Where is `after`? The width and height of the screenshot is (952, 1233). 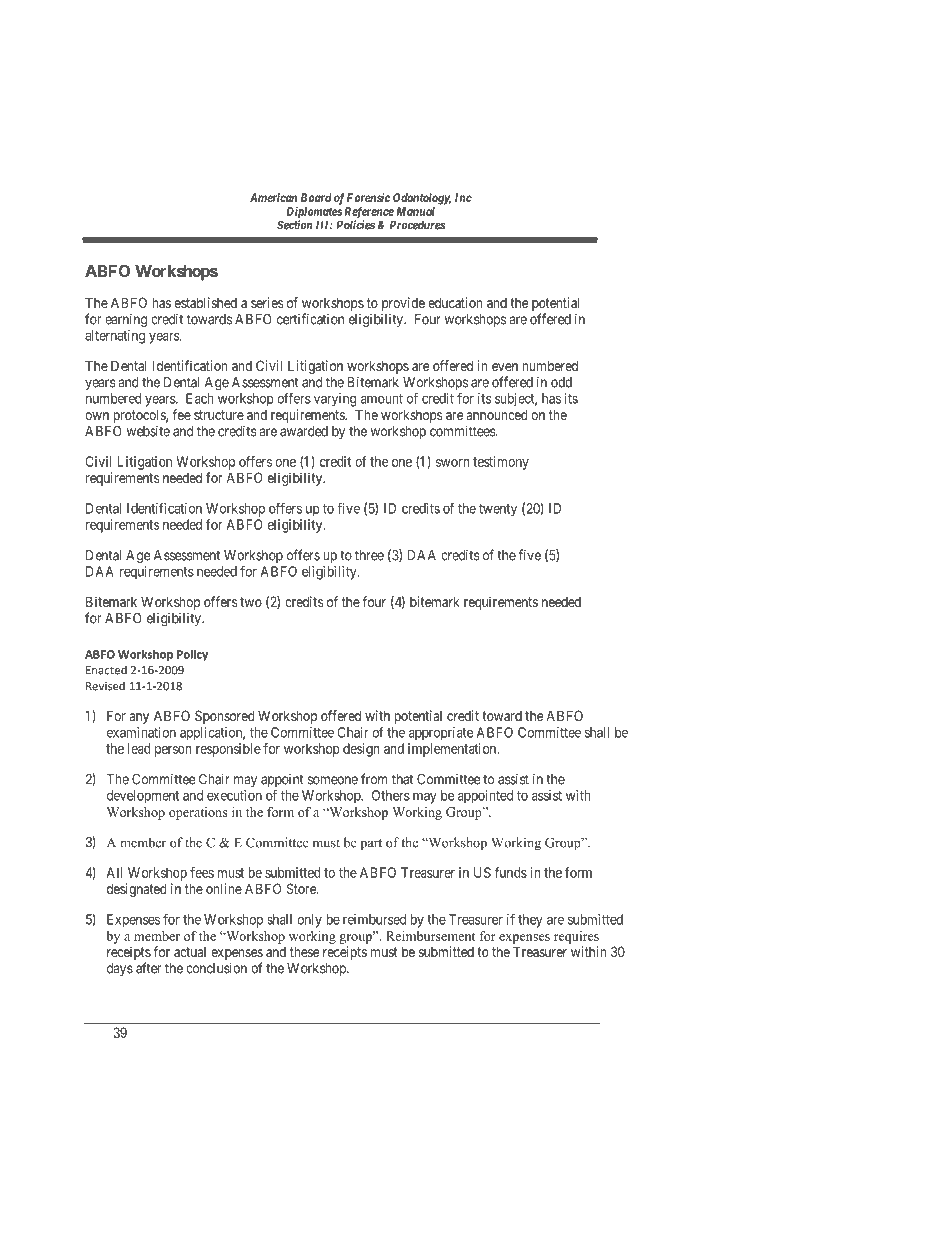
after is located at coordinates (148, 968).
